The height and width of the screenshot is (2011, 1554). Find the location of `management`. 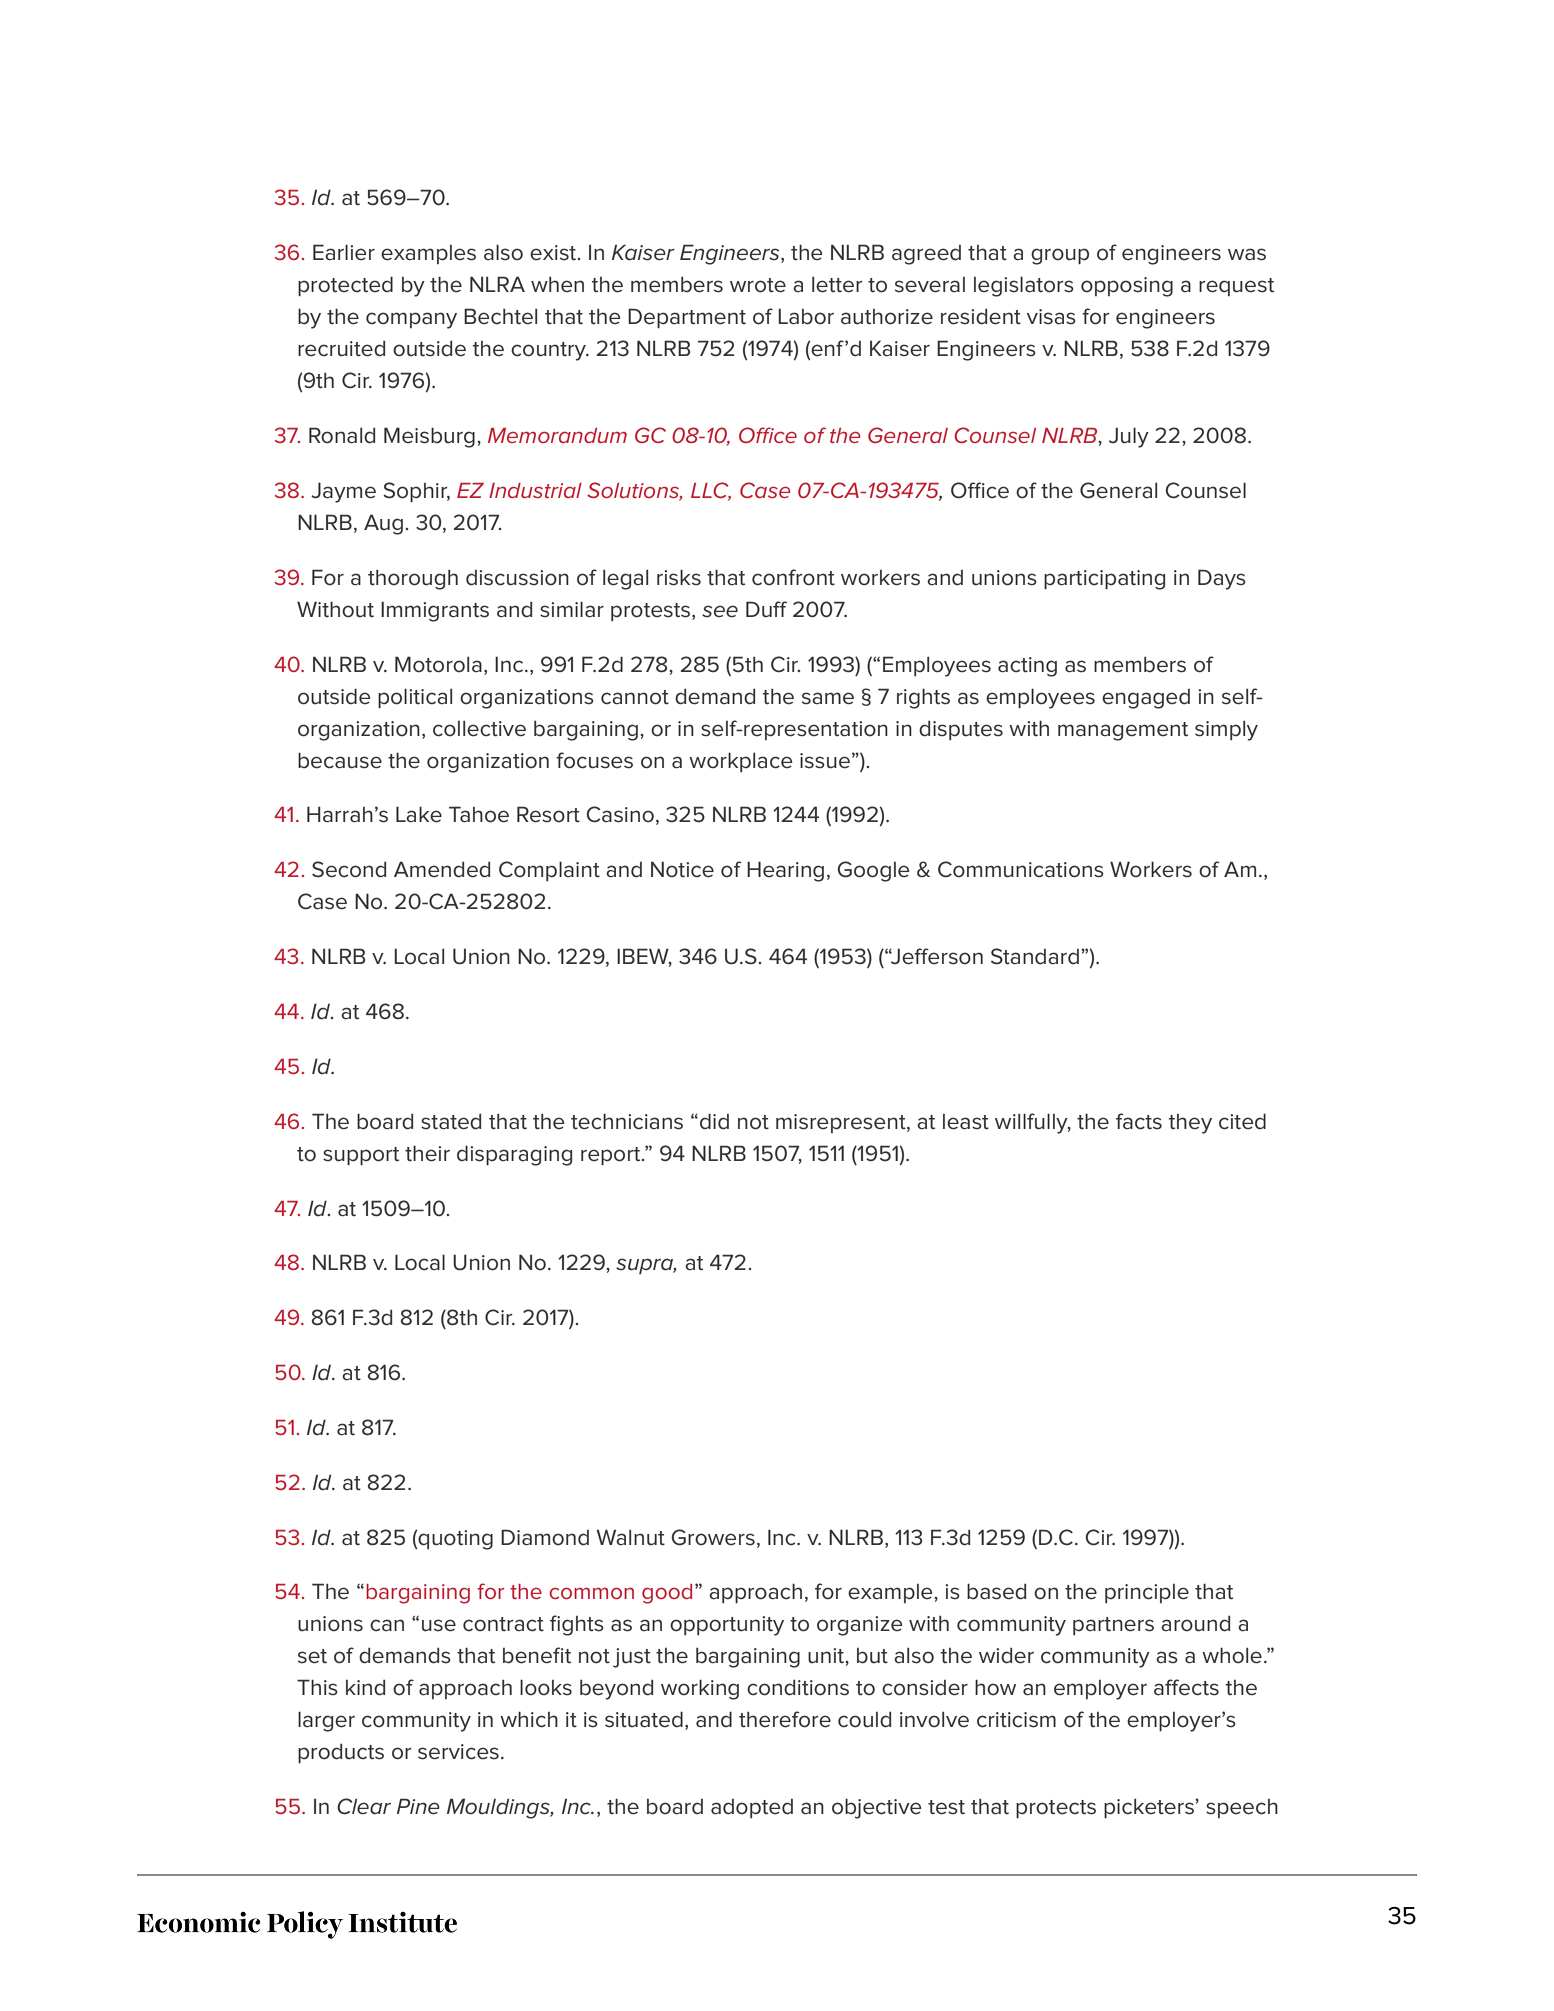

management is located at coordinates (1123, 731).
